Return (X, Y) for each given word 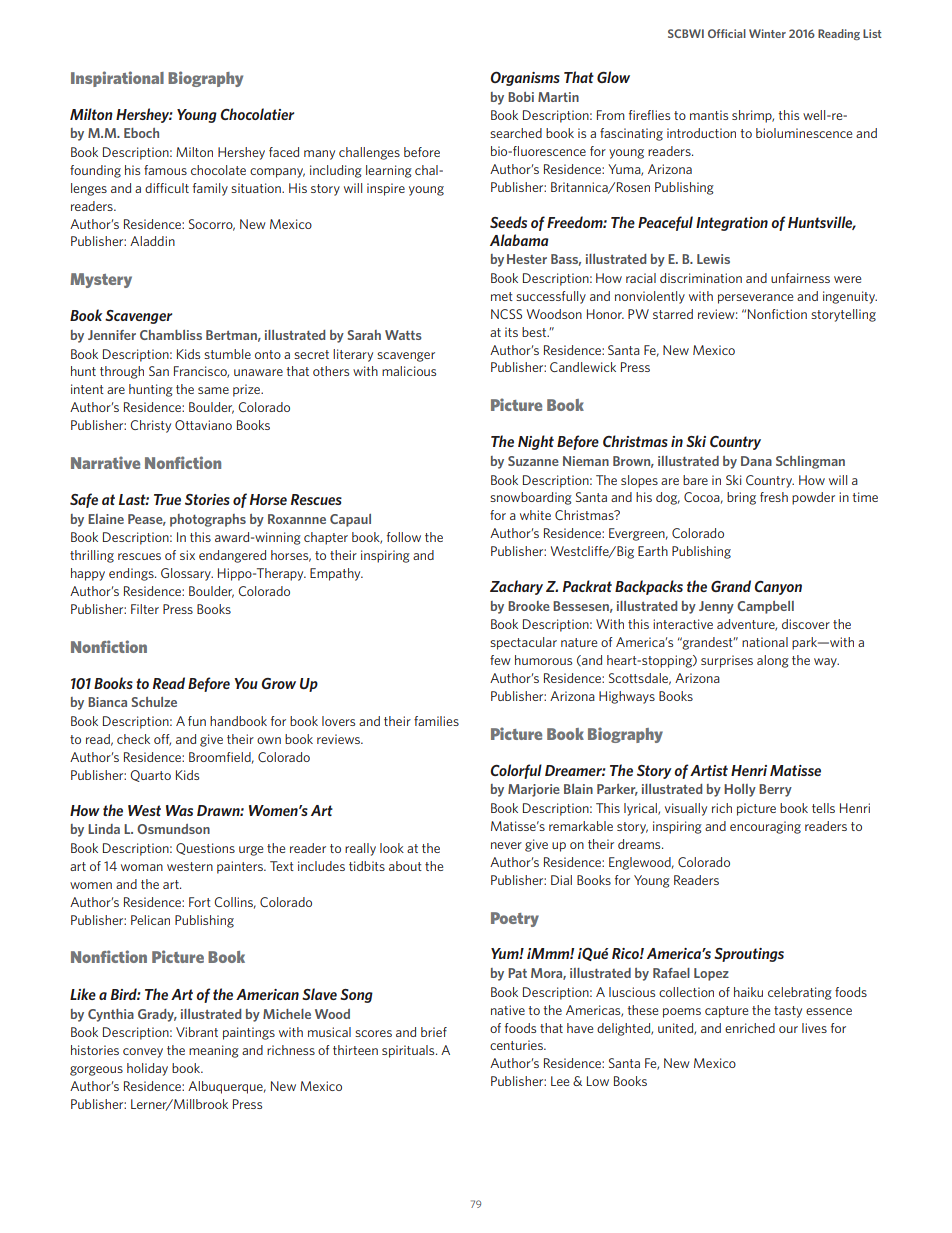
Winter (767, 33)
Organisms (525, 79)
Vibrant (197, 1032)
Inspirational (117, 79)
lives (814, 1028)
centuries (517, 1045)
